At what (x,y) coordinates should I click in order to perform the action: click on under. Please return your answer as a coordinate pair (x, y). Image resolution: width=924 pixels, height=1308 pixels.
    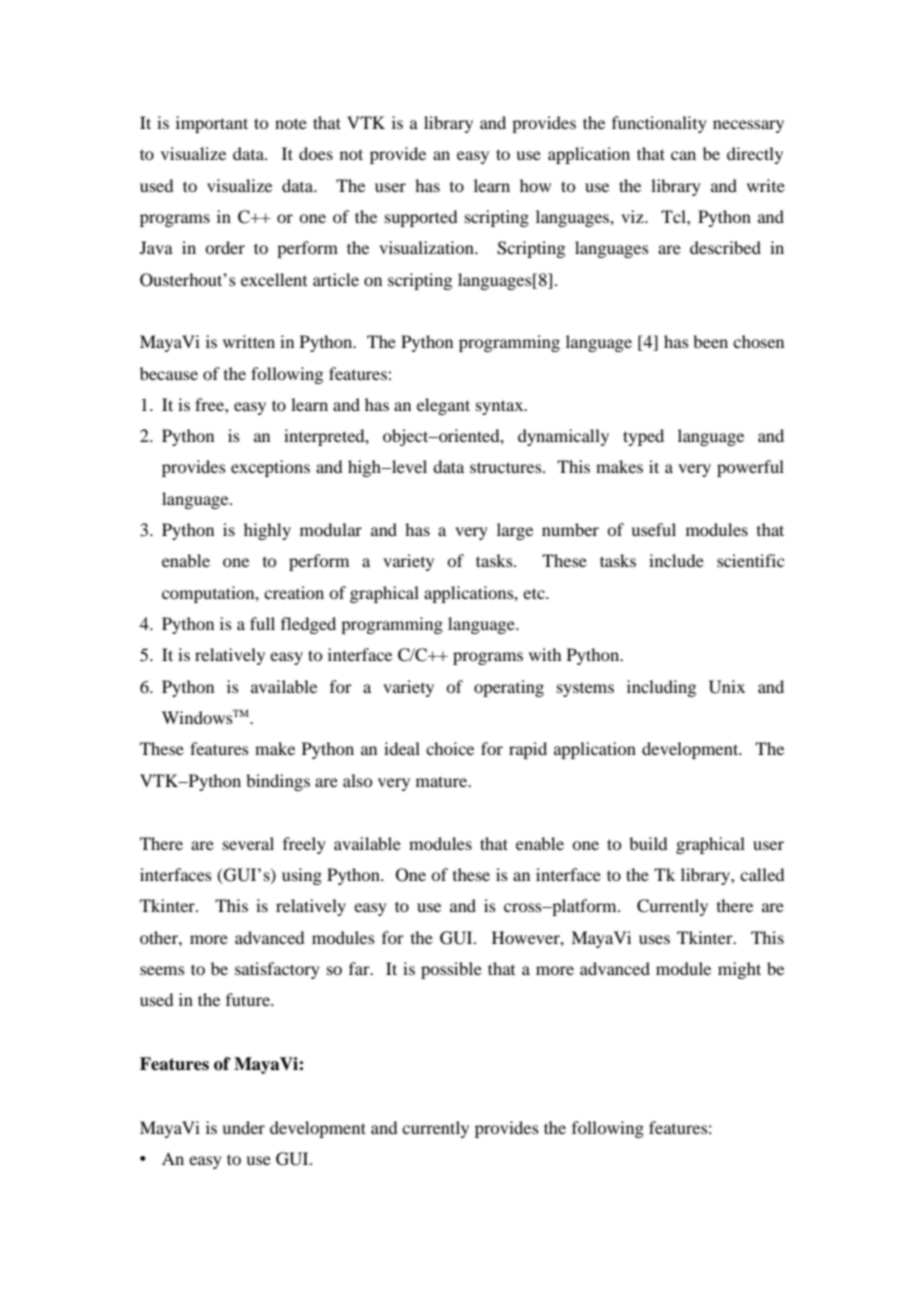
    Looking at the image, I should click on (243, 1127).
